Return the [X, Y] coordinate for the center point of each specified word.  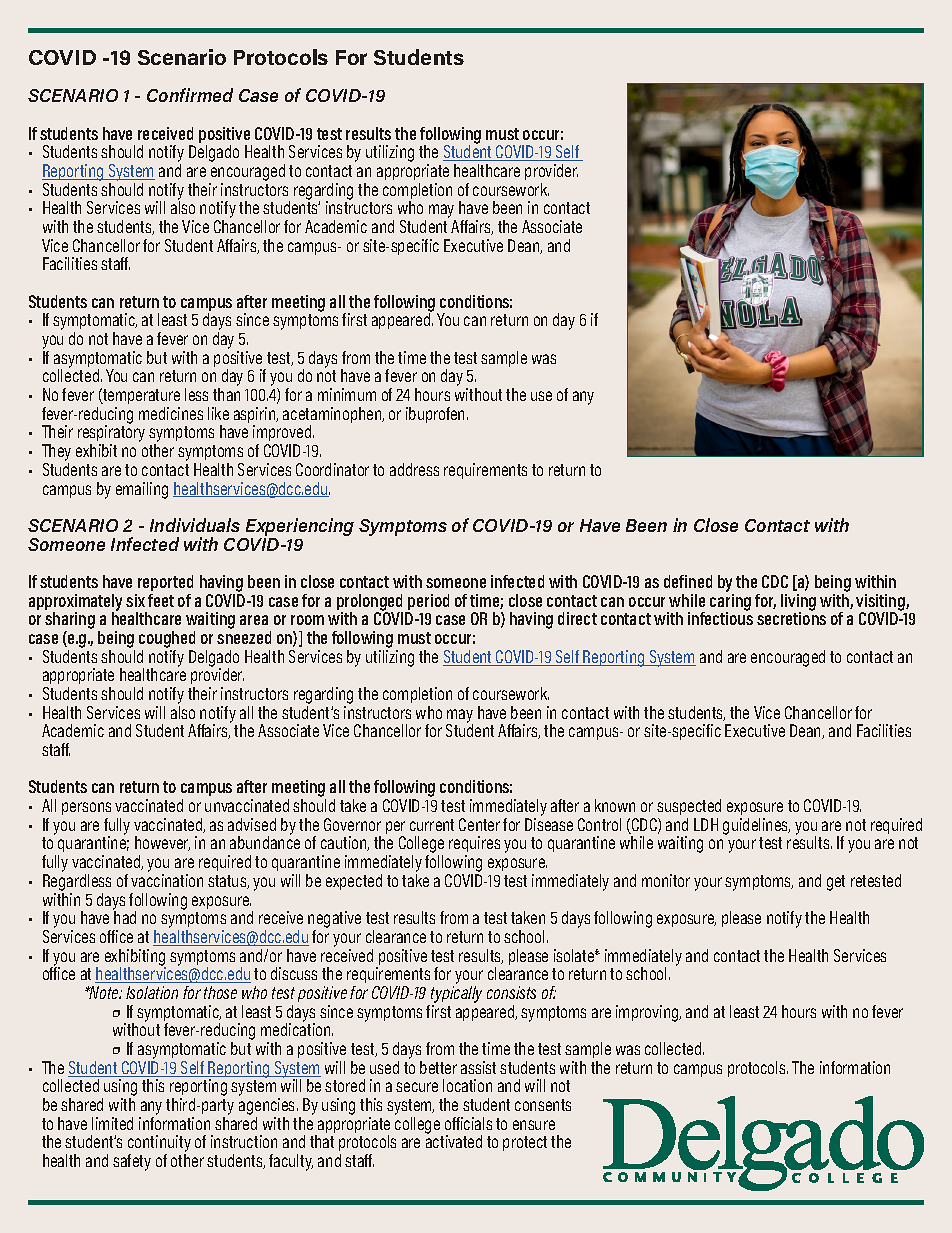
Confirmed [190, 95]
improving [648, 1013]
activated [454, 1140]
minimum [347, 394]
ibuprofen [437, 415]
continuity [159, 1145]
